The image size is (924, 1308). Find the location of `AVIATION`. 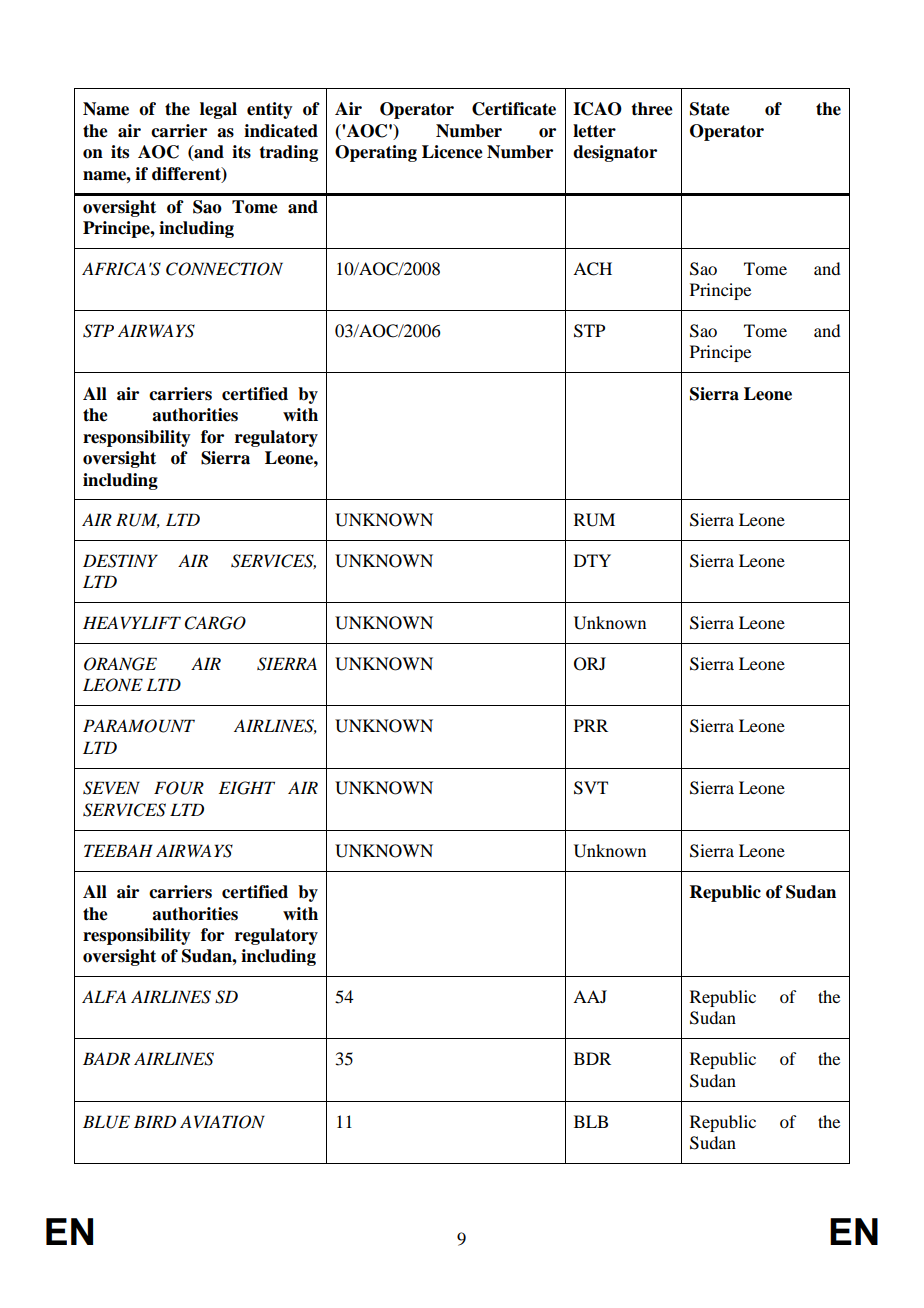

AVIATION is located at coordinates (222, 1122).
